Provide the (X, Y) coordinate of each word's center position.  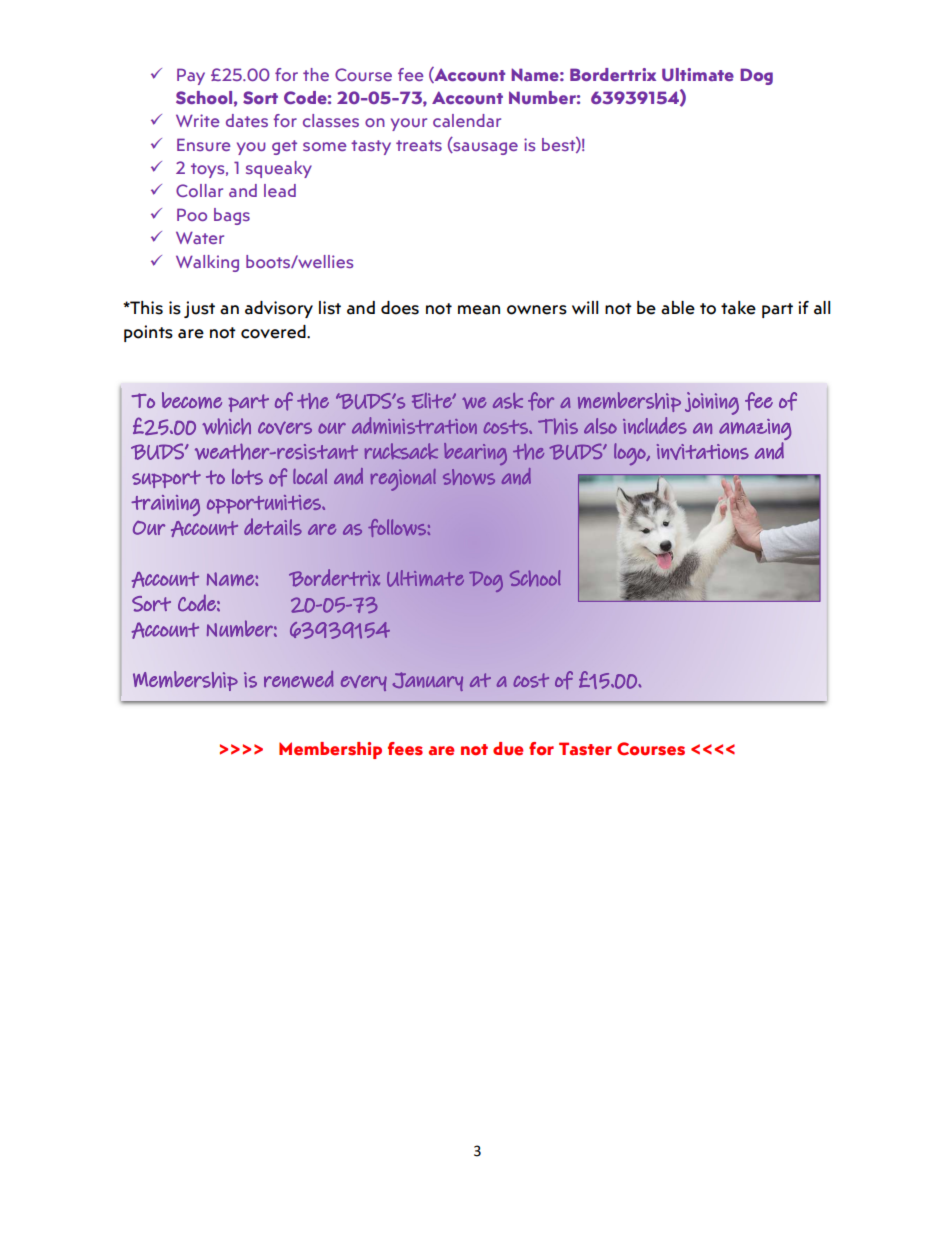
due (508, 749)
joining (712, 403)
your (409, 124)
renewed (299, 679)
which (226, 426)
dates (247, 120)
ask (508, 401)
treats (419, 145)
